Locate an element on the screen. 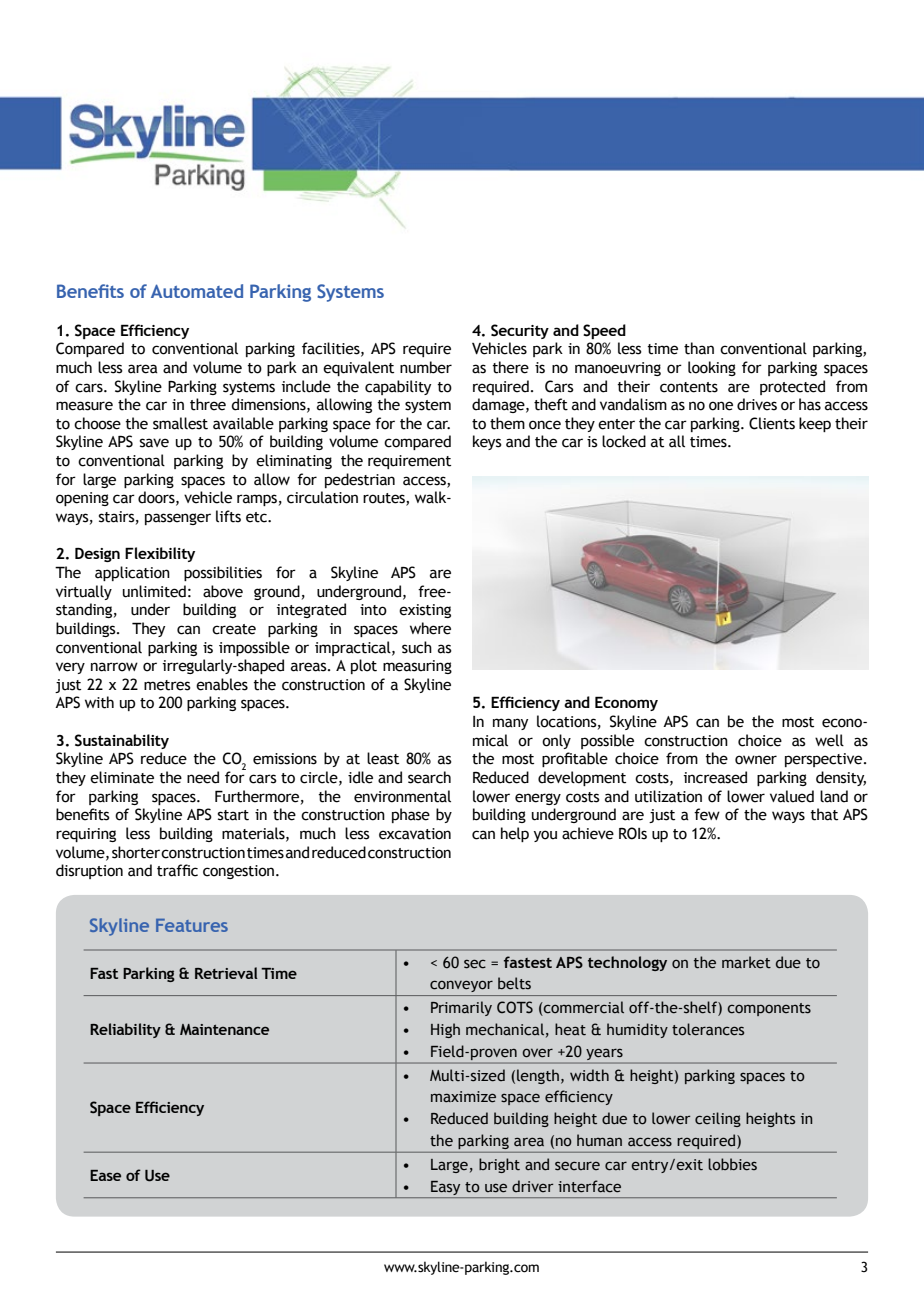 The image size is (924, 1308). such is located at coordinates (417, 647).
